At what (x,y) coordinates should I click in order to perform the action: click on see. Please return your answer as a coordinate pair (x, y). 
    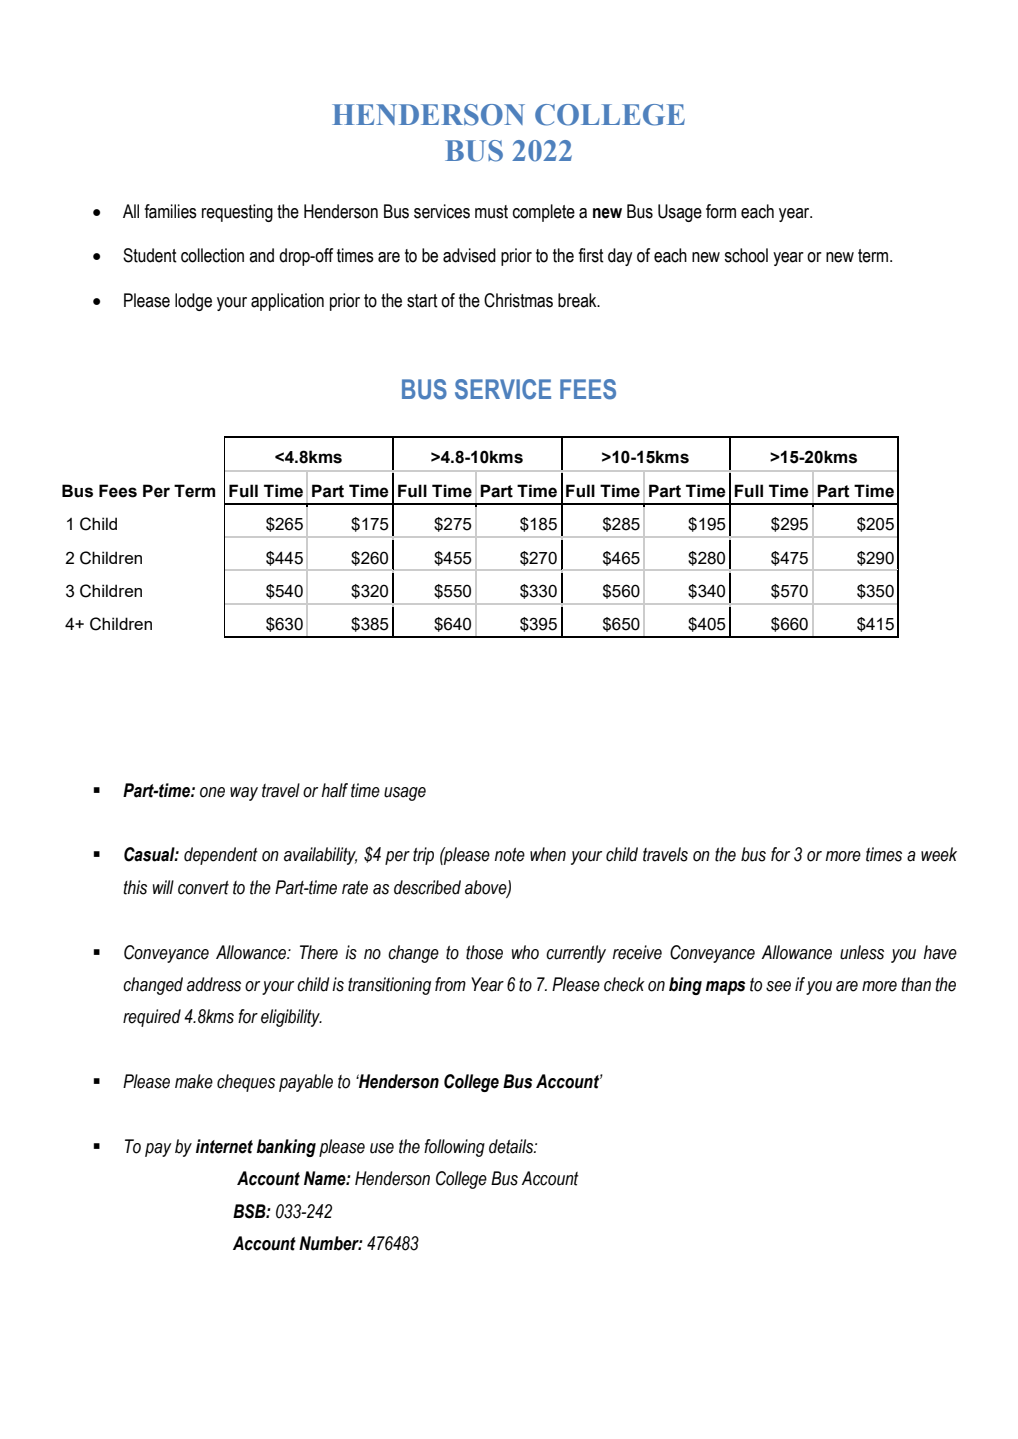
    Looking at the image, I should click on (778, 986).
